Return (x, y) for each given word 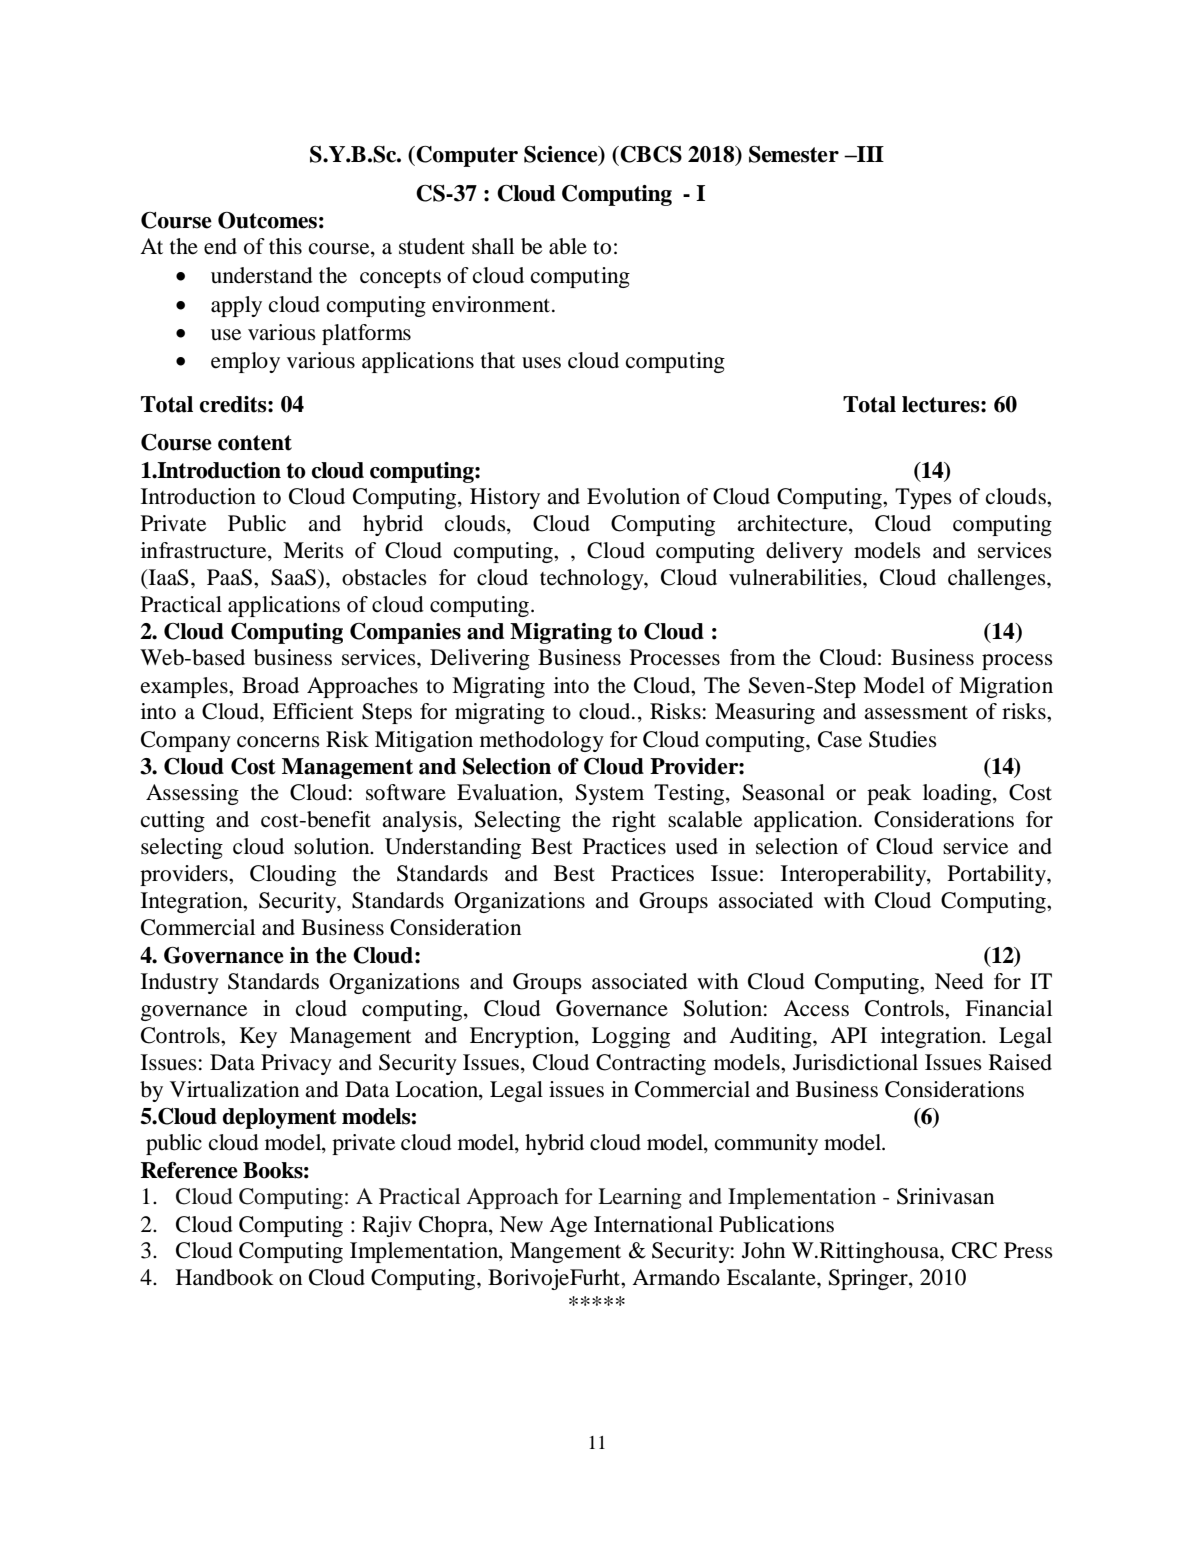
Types (923, 498)
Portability (998, 875)
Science (562, 155)
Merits (313, 550)
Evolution (633, 496)
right (634, 821)
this (285, 246)
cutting (173, 821)
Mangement (565, 1252)
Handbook (225, 1277)
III (869, 154)
